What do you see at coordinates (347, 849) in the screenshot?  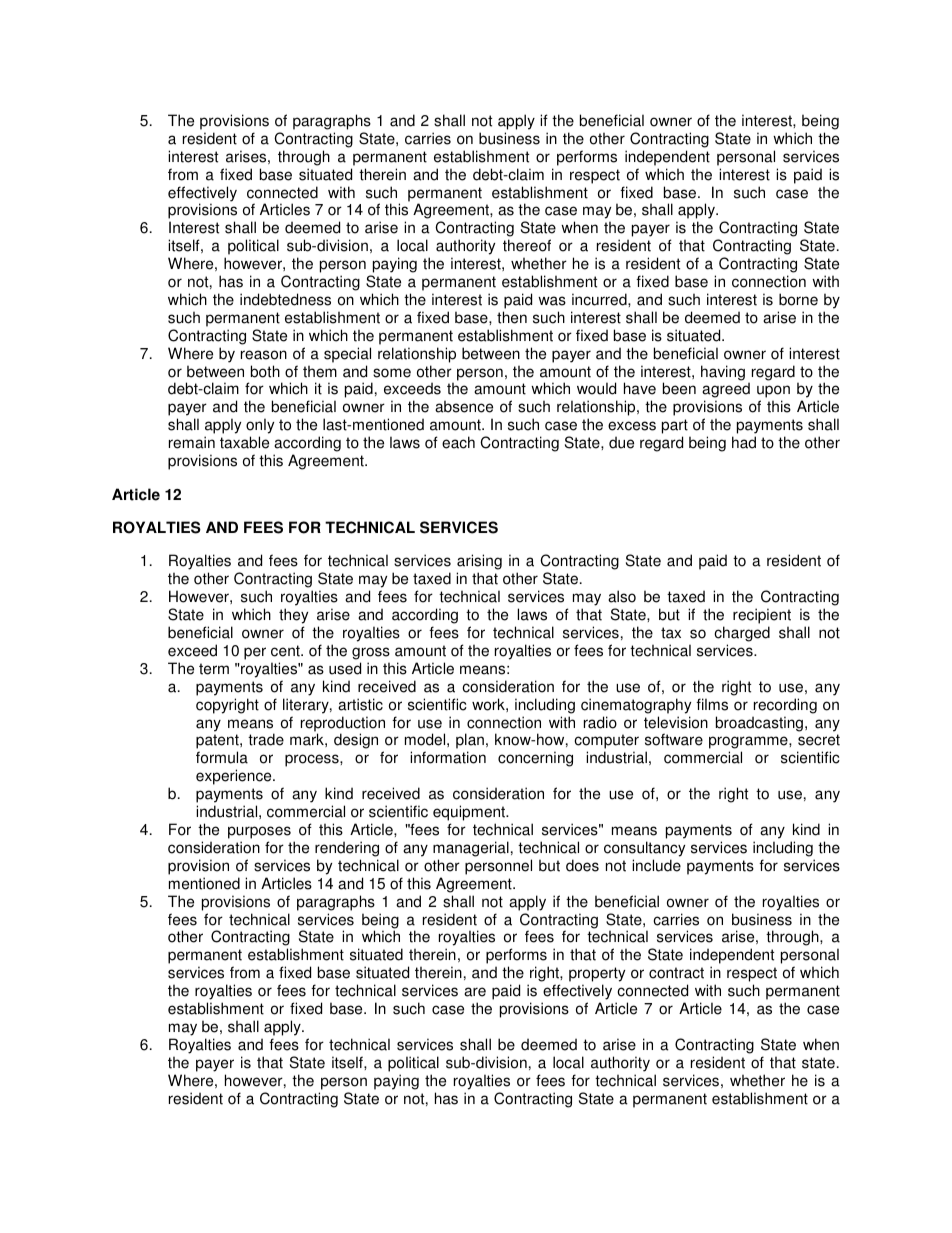 I see `rendering` at bounding box center [347, 849].
